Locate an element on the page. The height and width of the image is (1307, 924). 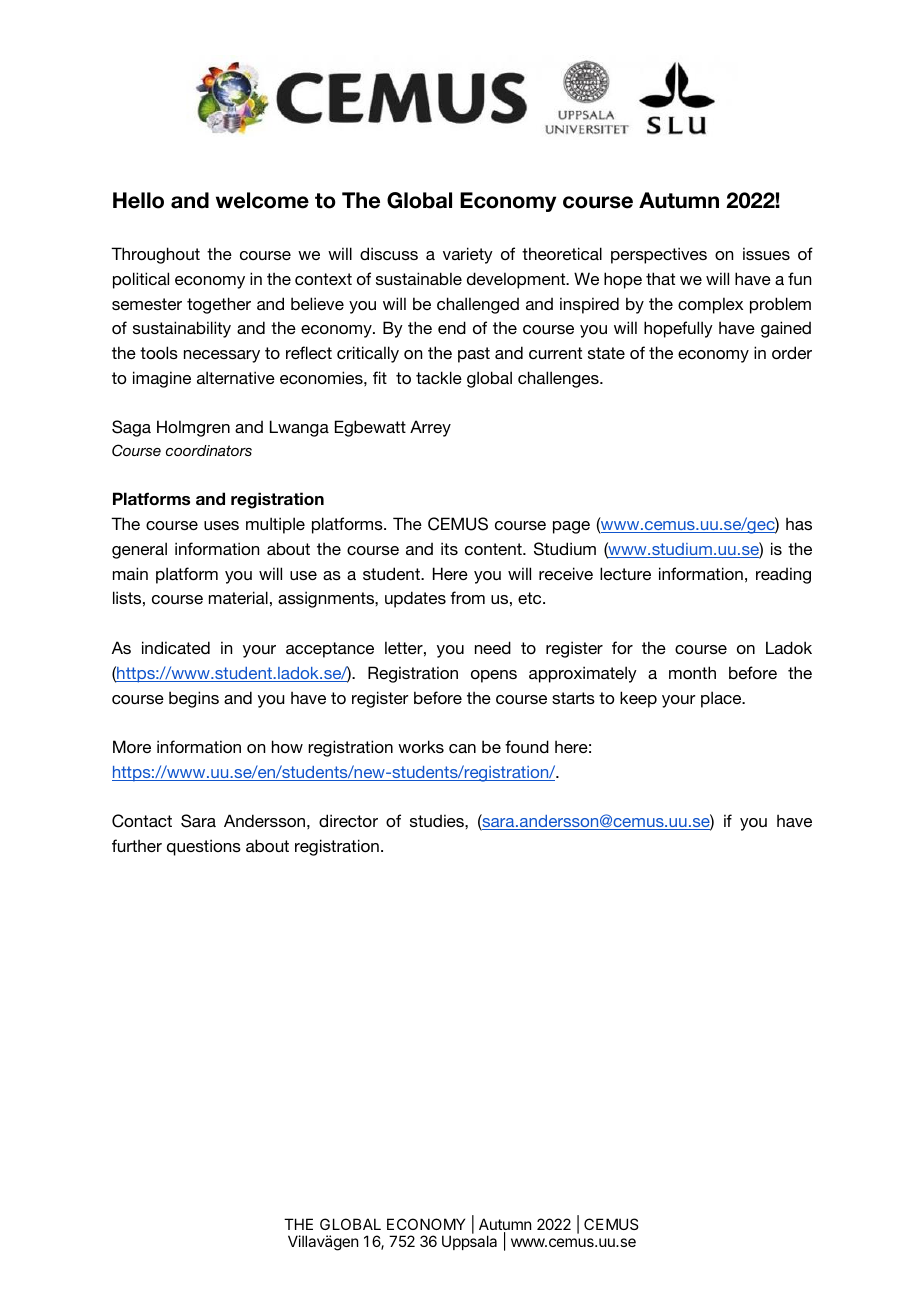
order is located at coordinates (792, 352).
